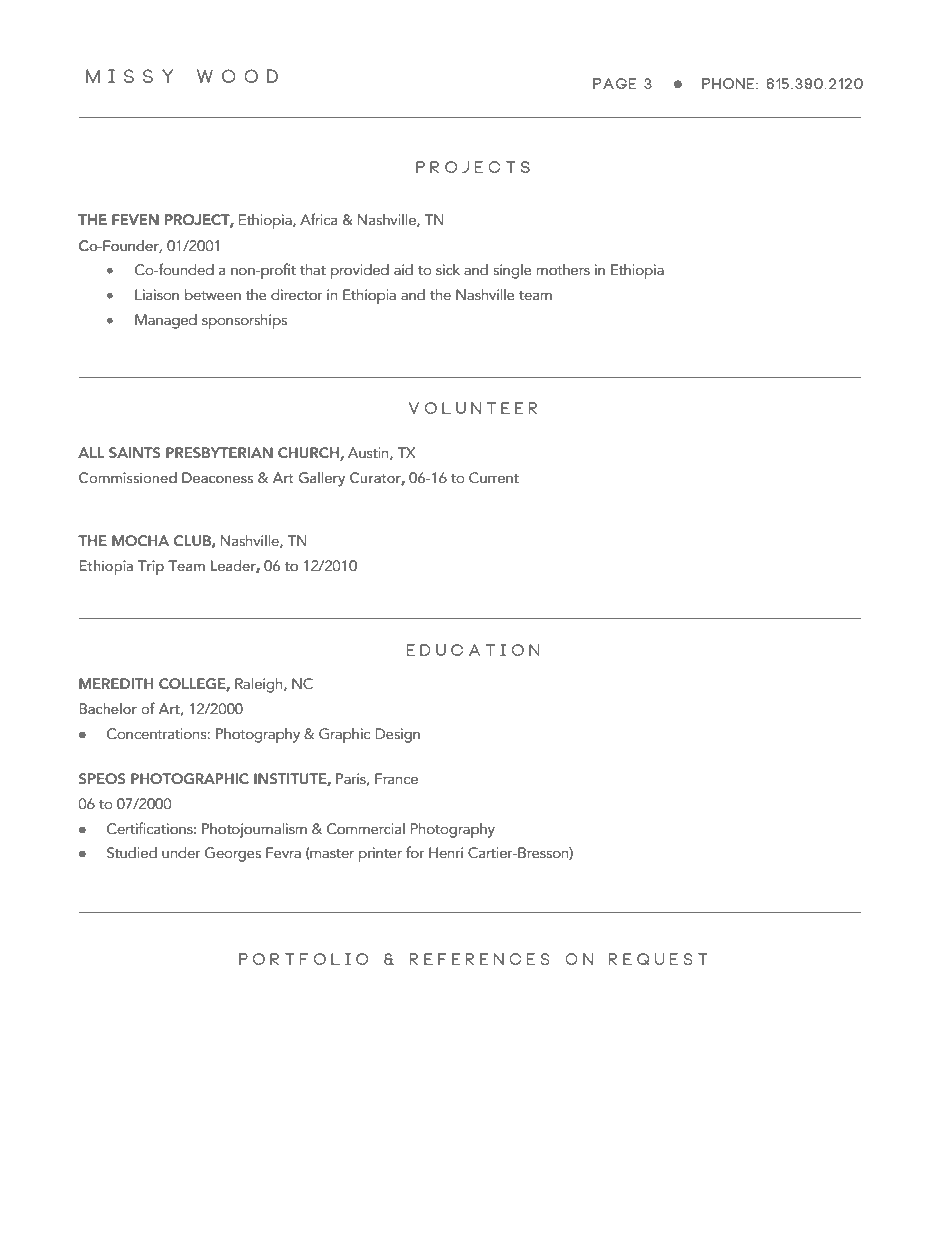  I want to click on Page, so click(614, 83).
